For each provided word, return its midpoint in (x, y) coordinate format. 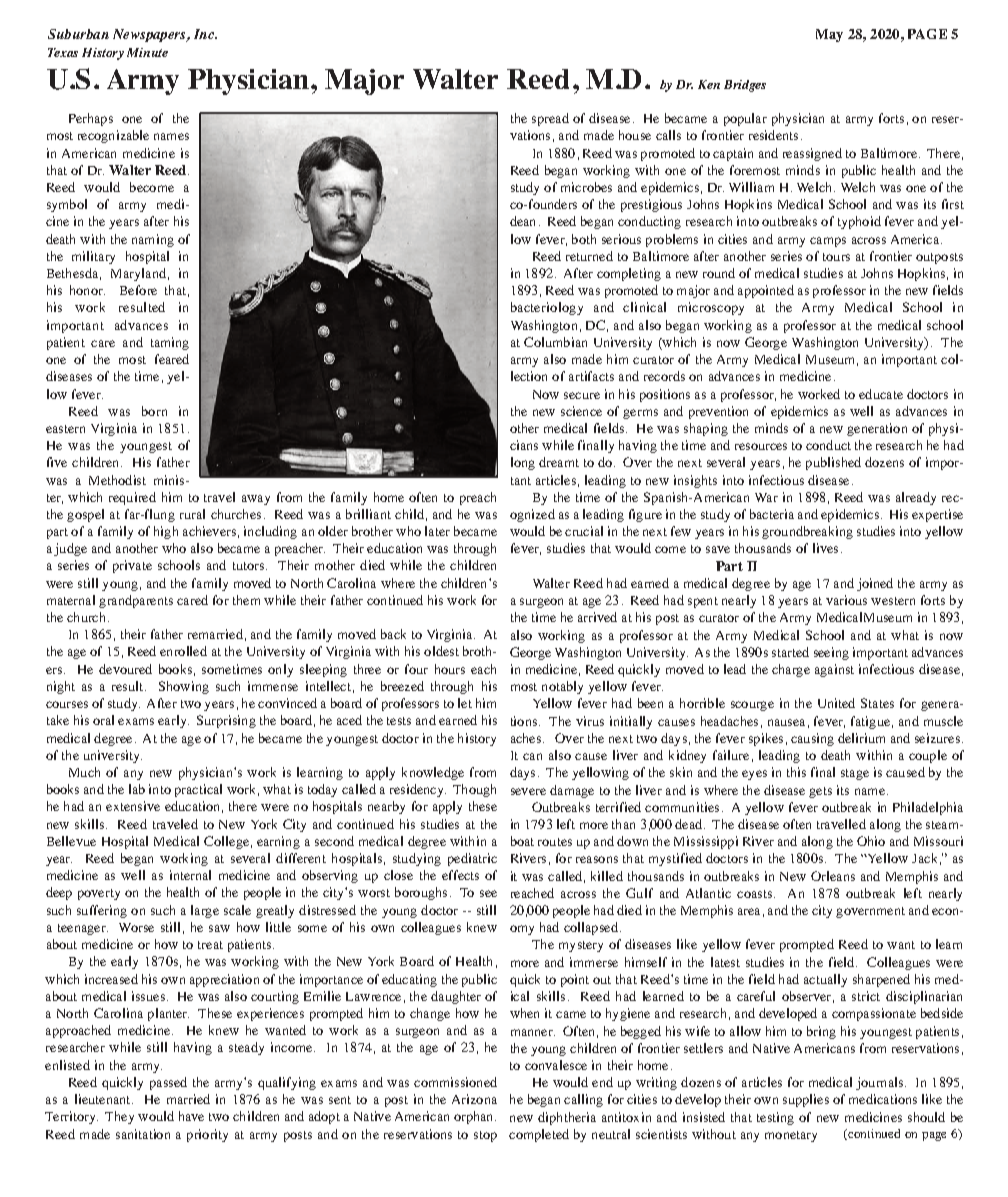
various (846, 600)
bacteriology (547, 308)
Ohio (871, 841)
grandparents (136, 601)
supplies (806, 1100)
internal (190, 875)
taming (170, 343)
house (635, 135)
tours (836, 257)
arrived (597, 617)
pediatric (472, 859)
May (829, 35)
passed (168, 1083)
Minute (147, 52)
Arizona (474, 1099)
